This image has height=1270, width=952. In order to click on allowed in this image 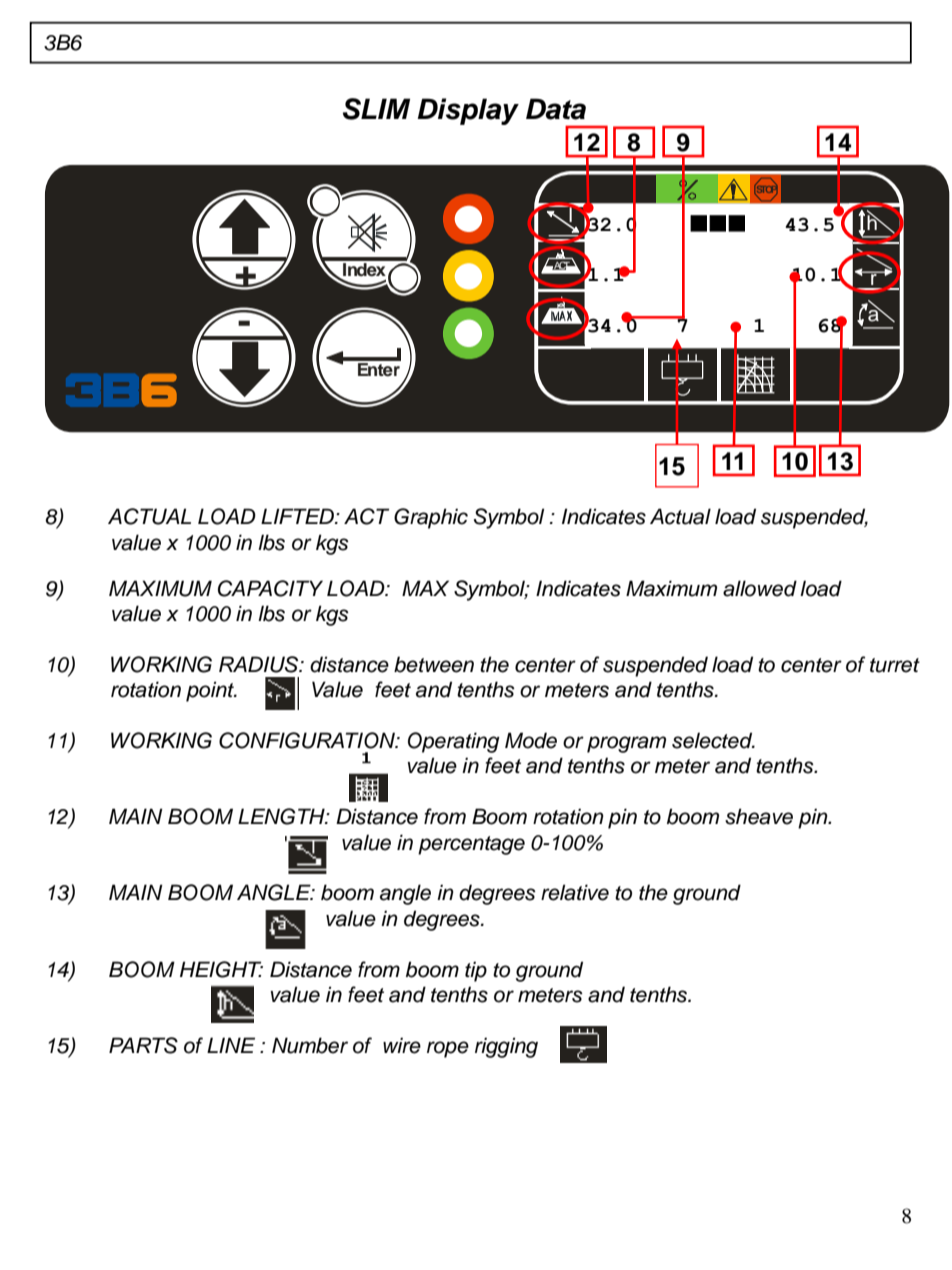, I will do `click(760, 588)`.
